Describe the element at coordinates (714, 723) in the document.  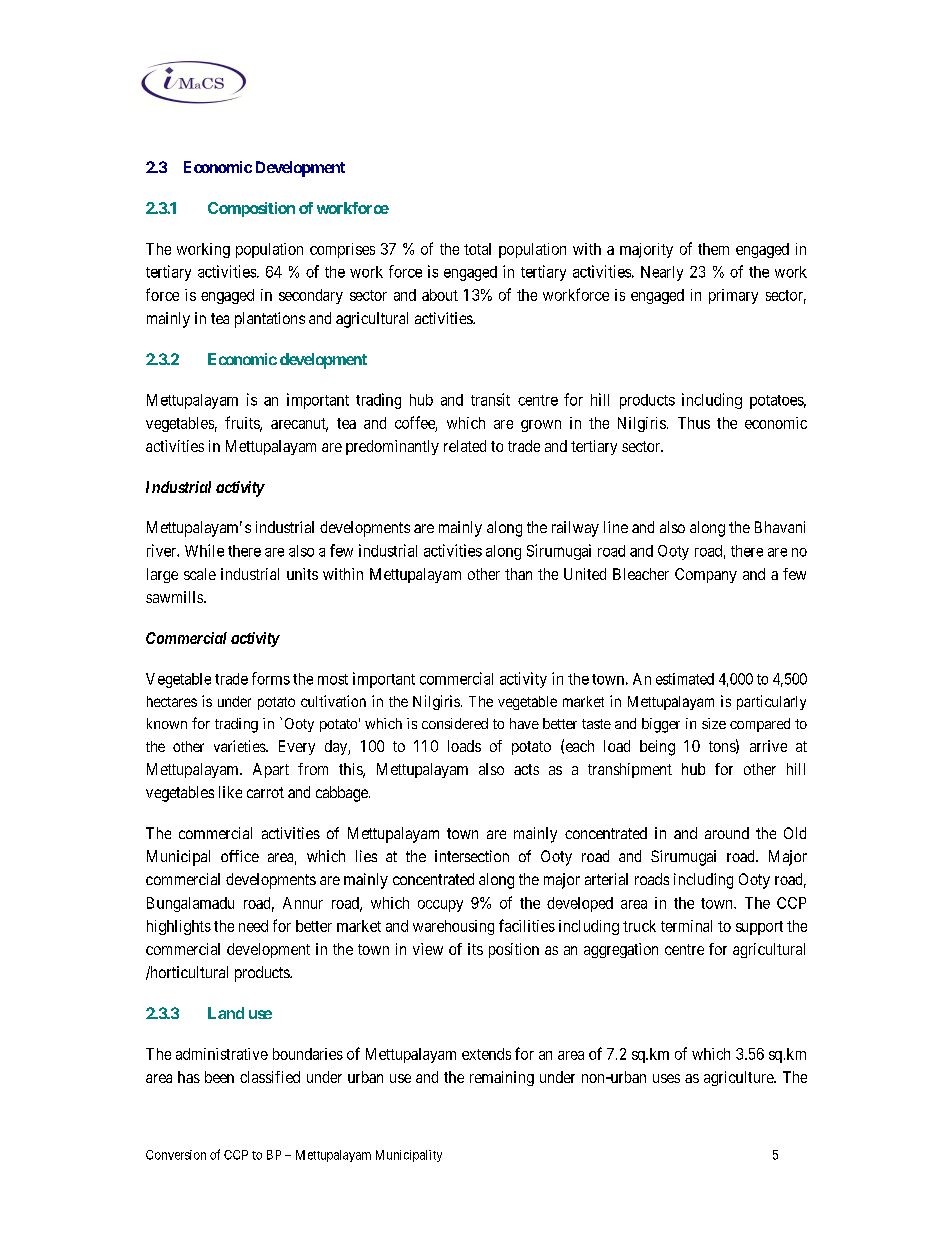
I see `size` at that location.
